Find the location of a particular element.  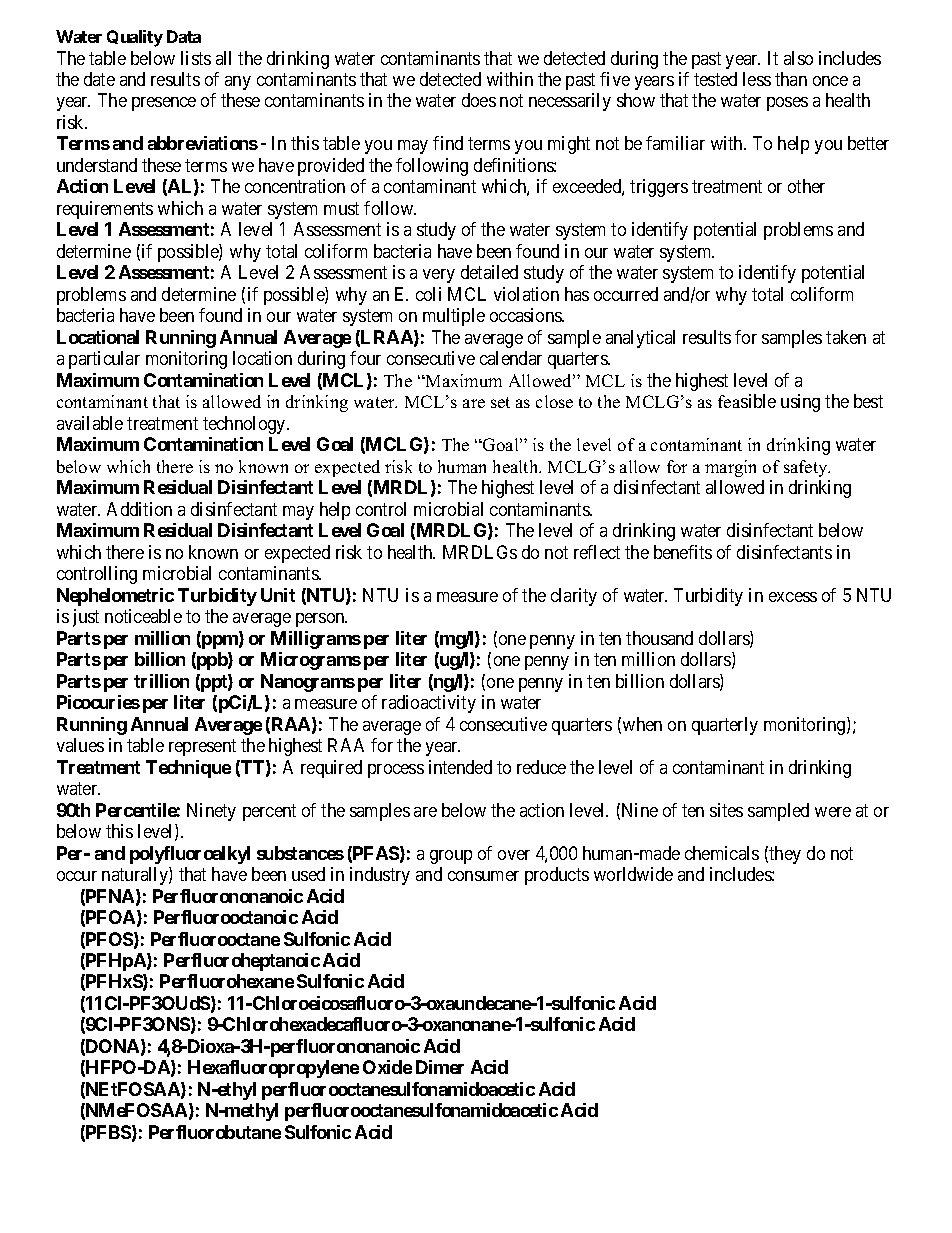

sites is located at coordinates (726, 810).
